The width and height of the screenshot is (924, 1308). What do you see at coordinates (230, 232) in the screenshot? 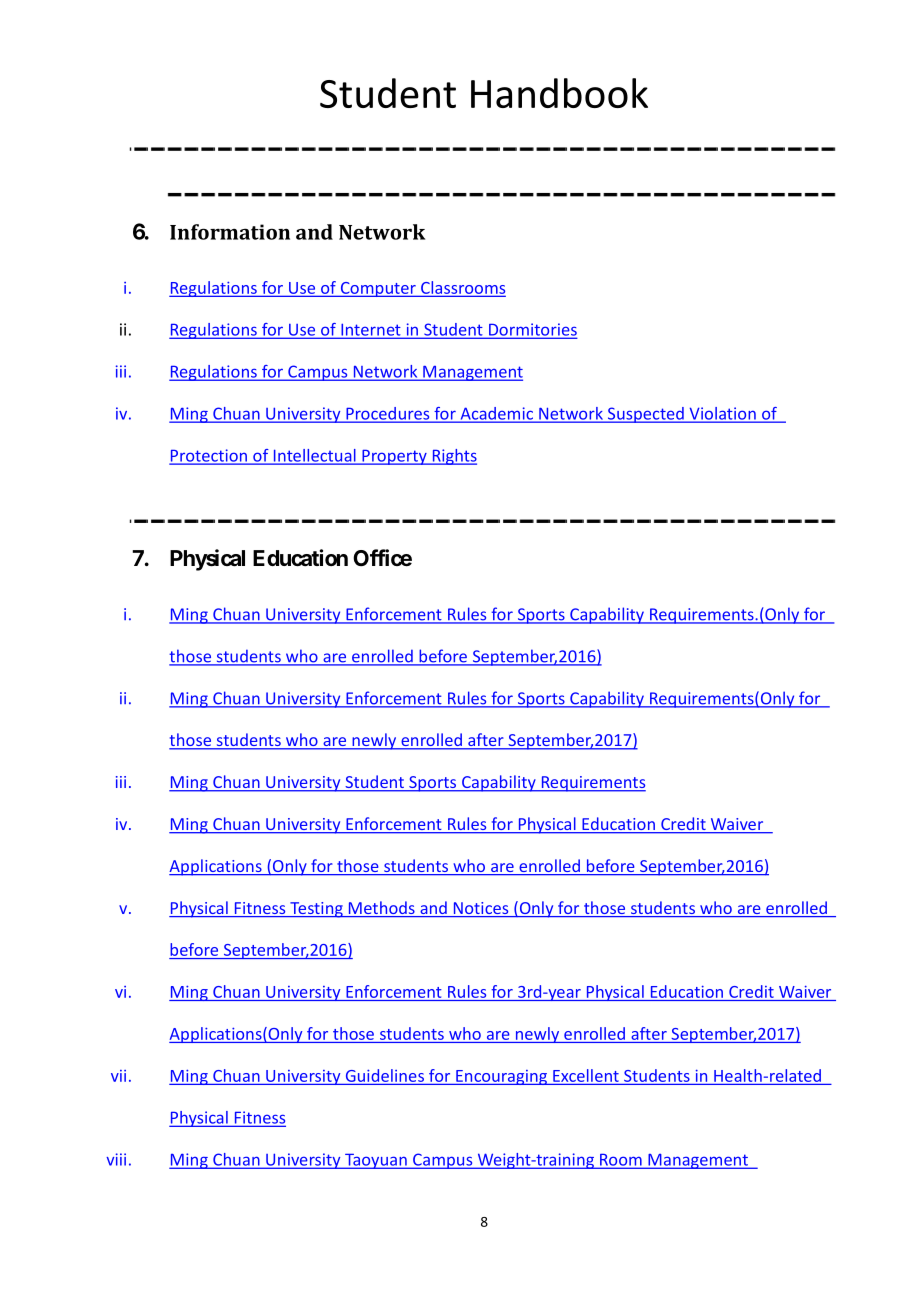
I see `Information` at bounding box center [230, 232].
